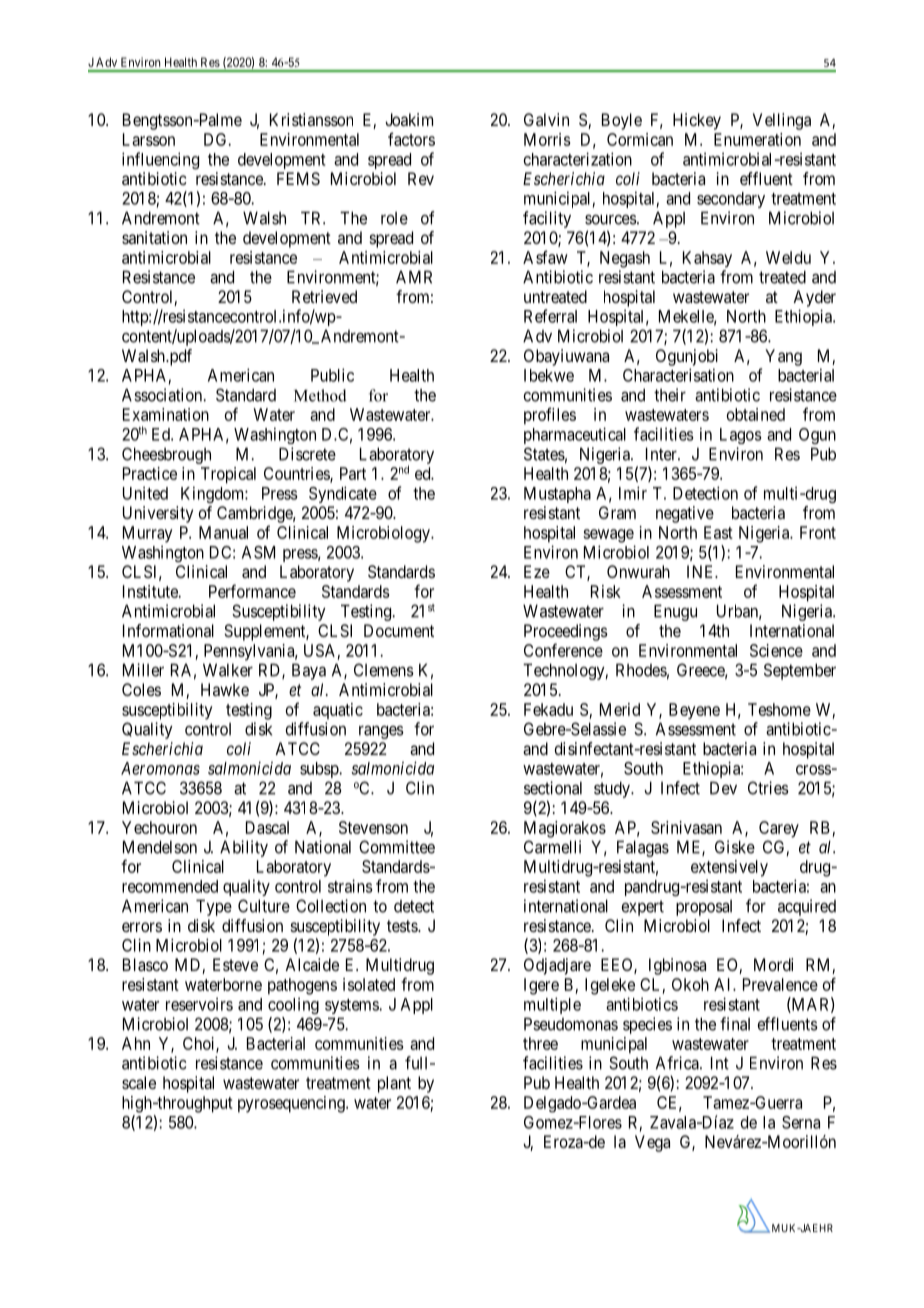  What do you see at coordinates (244, 848) in the image?
I see `Ability` at bounding box center [244, 848].
